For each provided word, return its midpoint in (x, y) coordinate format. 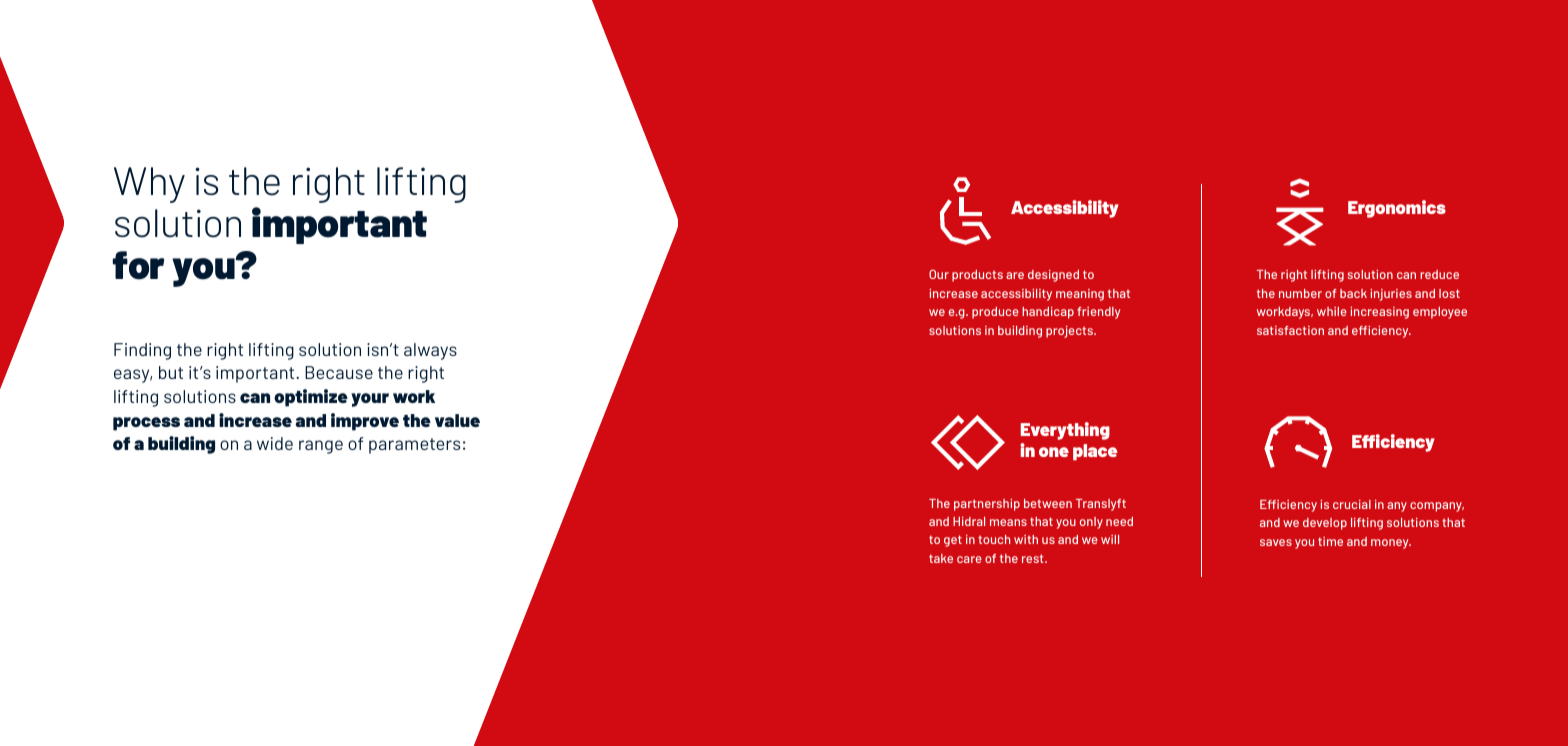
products (977, 276)
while (1332, 311)
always (430, 351)
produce (995, 313)
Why (149, 185)
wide (275, 443)
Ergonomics (1397, 209)
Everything (1065, 431)
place (1095, 452)
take (941, 558)
